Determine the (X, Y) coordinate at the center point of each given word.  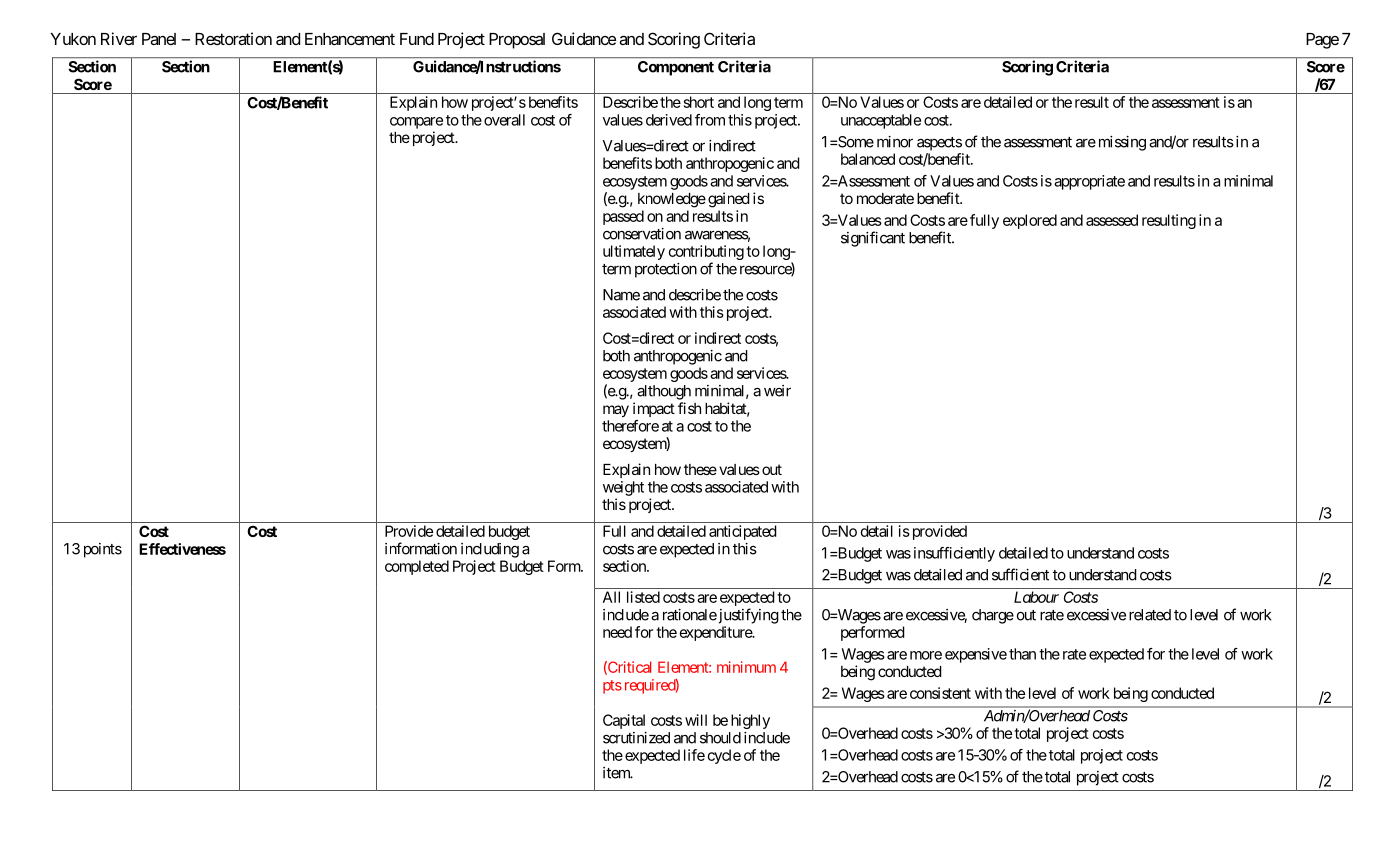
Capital (624, 721)
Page (1322, 41)
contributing (706, 252)
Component (676, 68)
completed (417, 567)
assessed (1112, 220)
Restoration (233, 38)
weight (623, 488)
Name (621, 295)
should (720, 738)
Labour (1036, 597)
